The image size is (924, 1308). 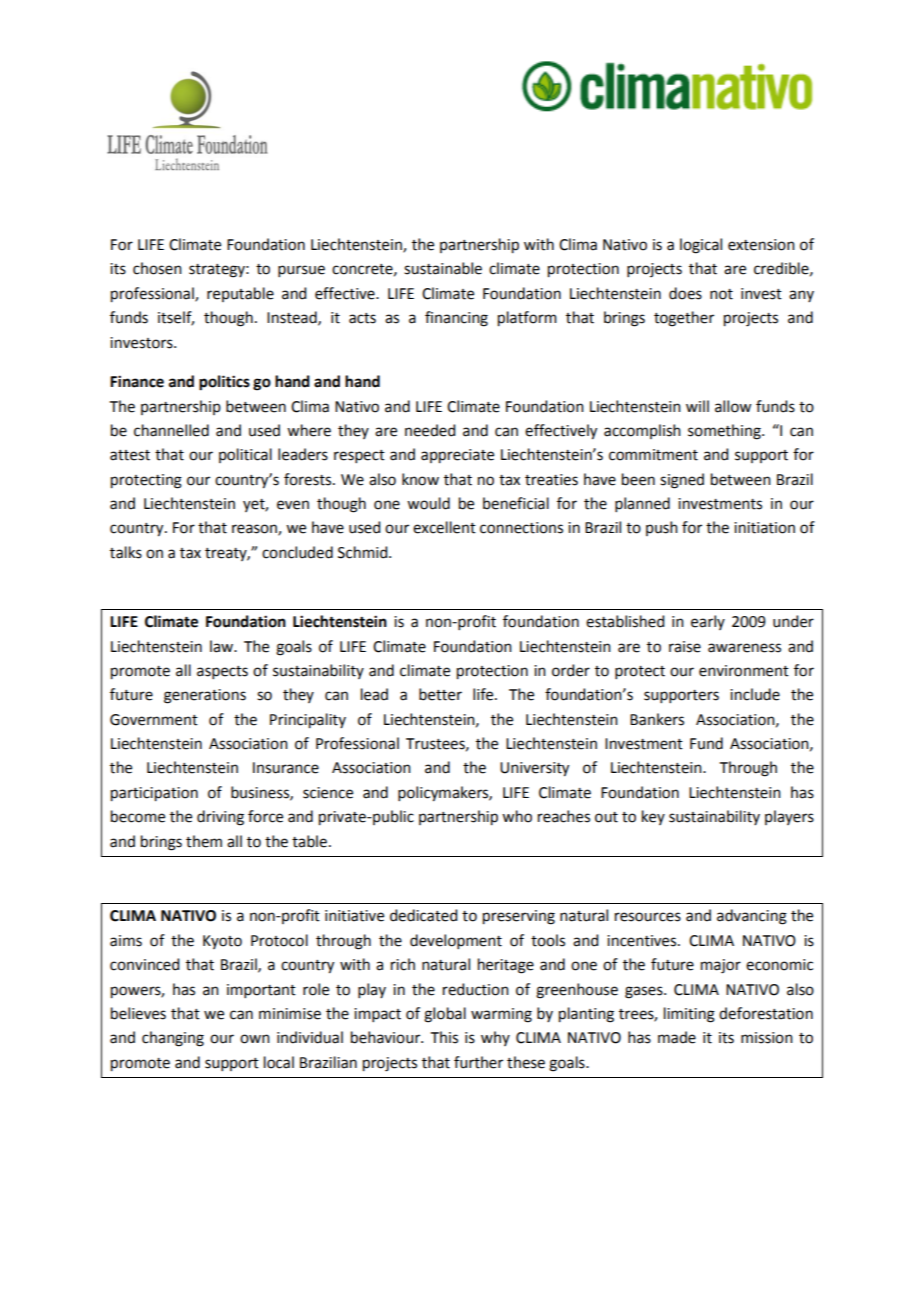 What do you see at coordinates (708, 622) in the screenshot?
I see `early` at bounding box center [708, 622].
